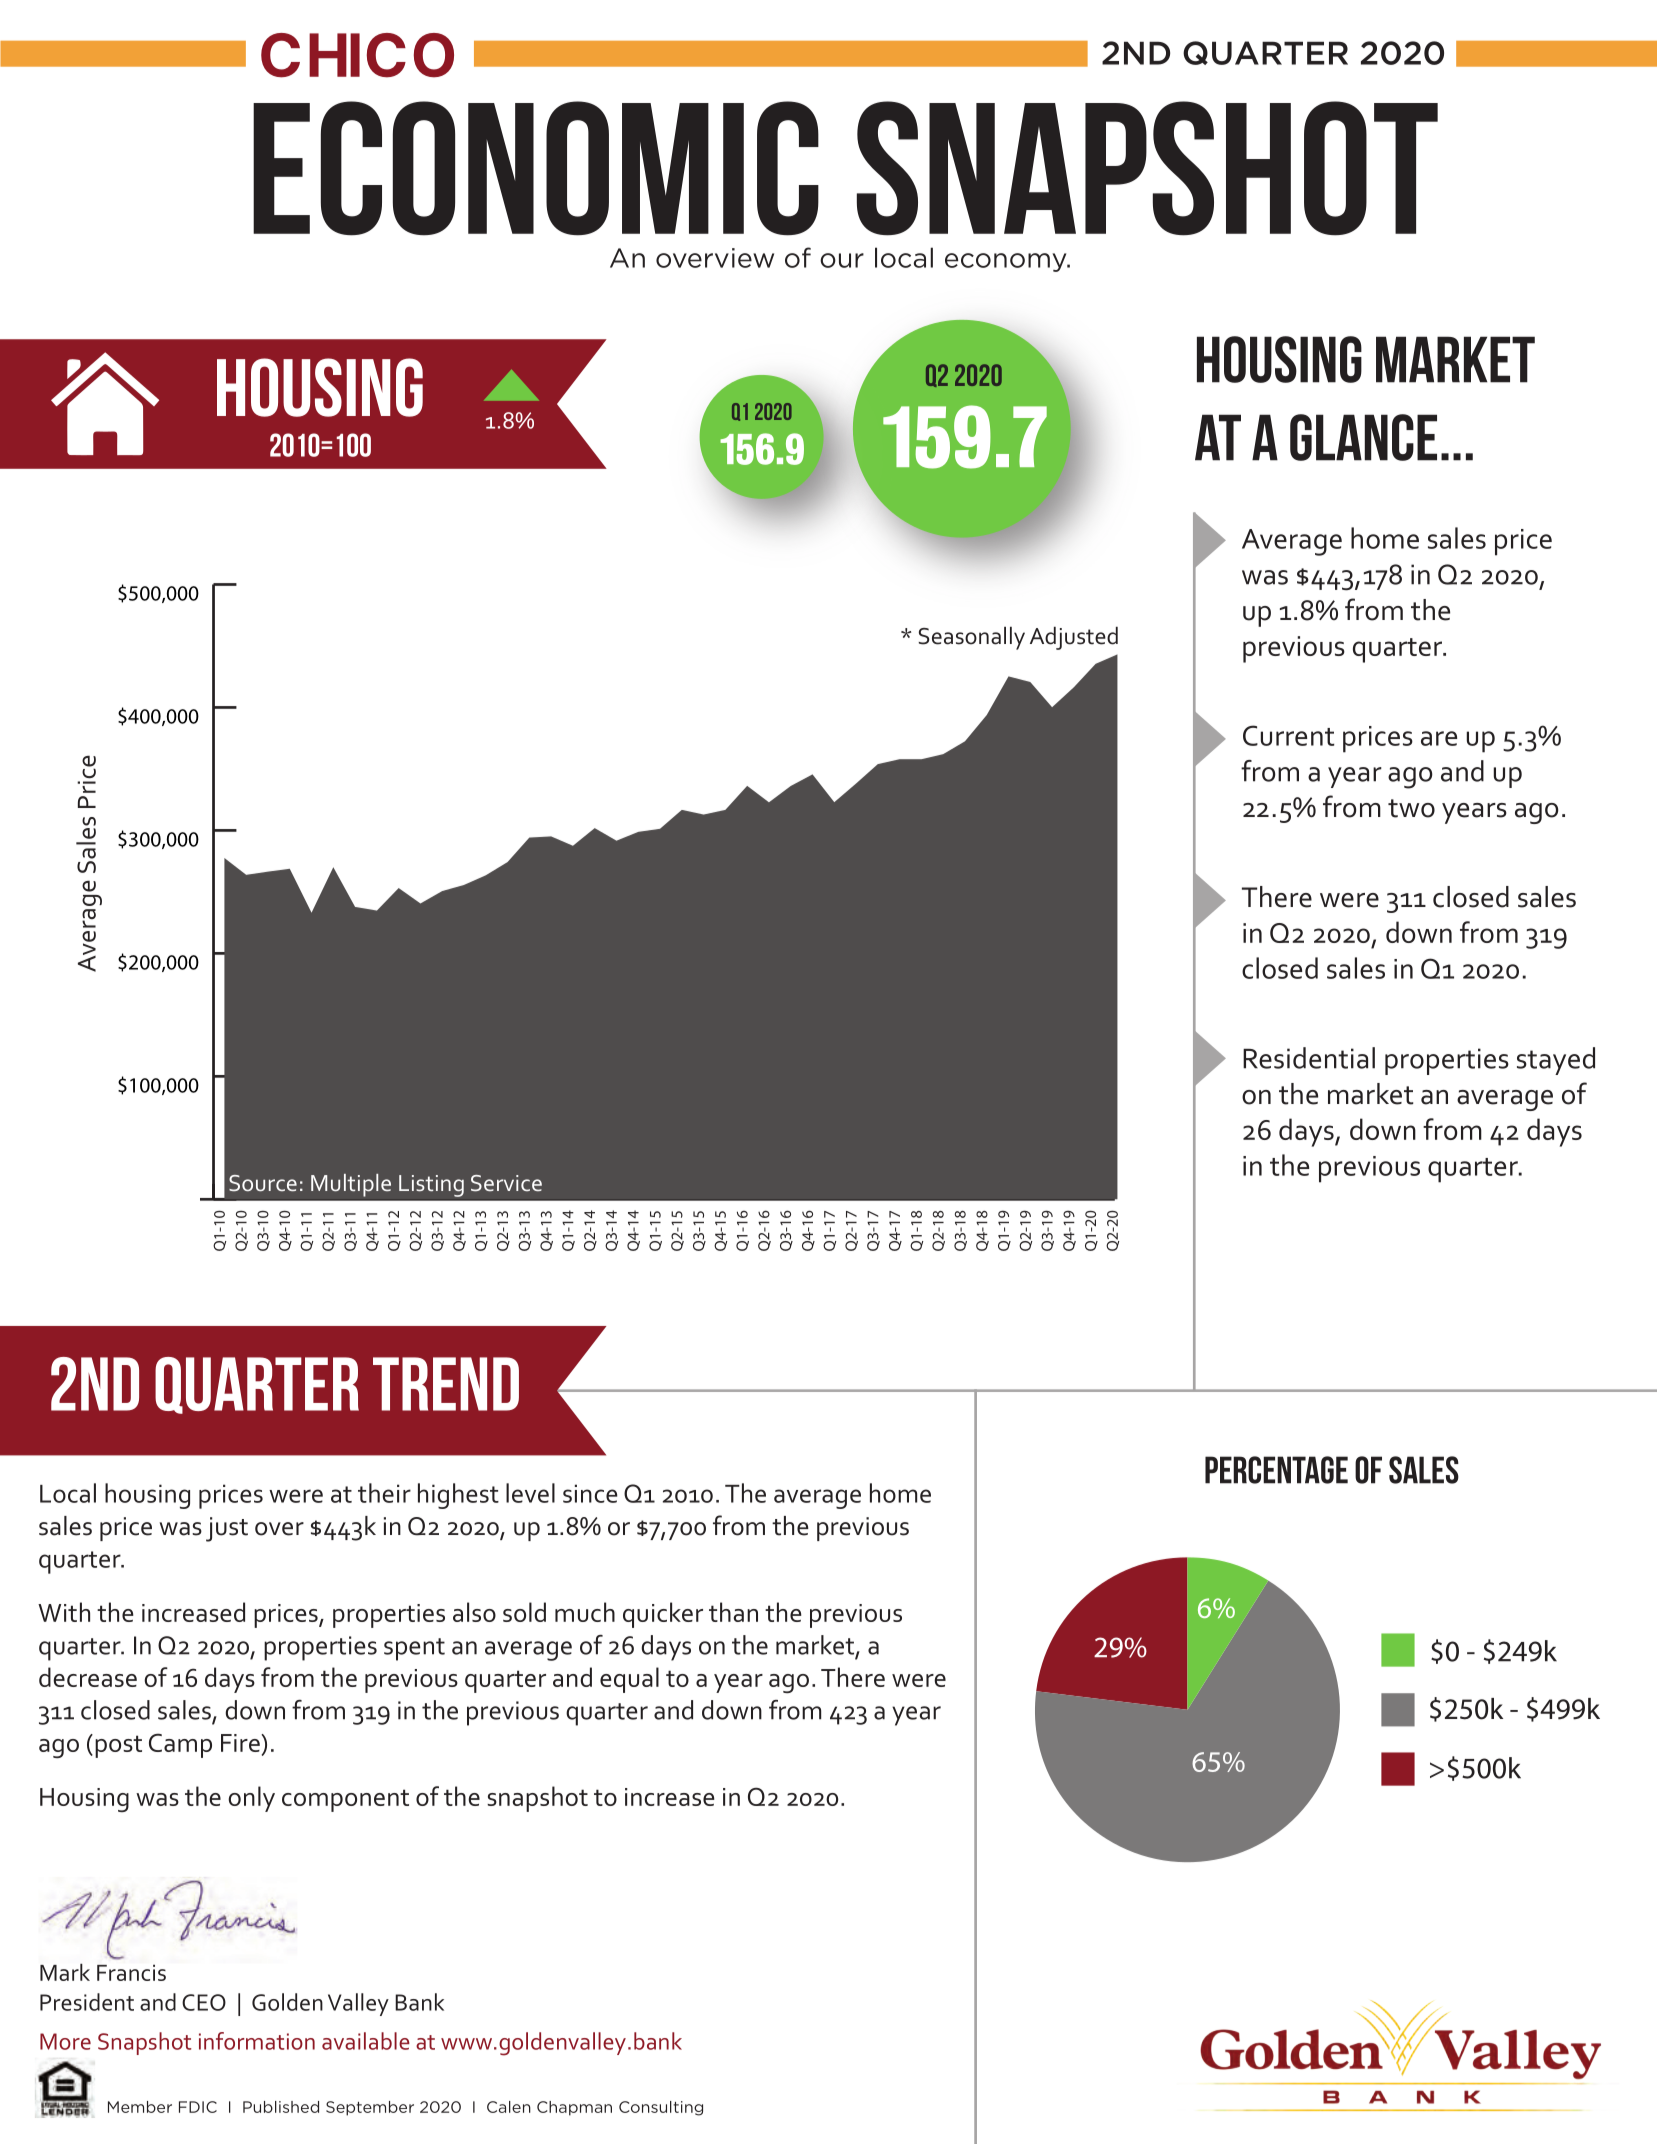 This page has height=2144, width=1657. What do you see at coordinates (661, 2108) in the page?
I see `Consulting` at bounding box center [661, 2108].
